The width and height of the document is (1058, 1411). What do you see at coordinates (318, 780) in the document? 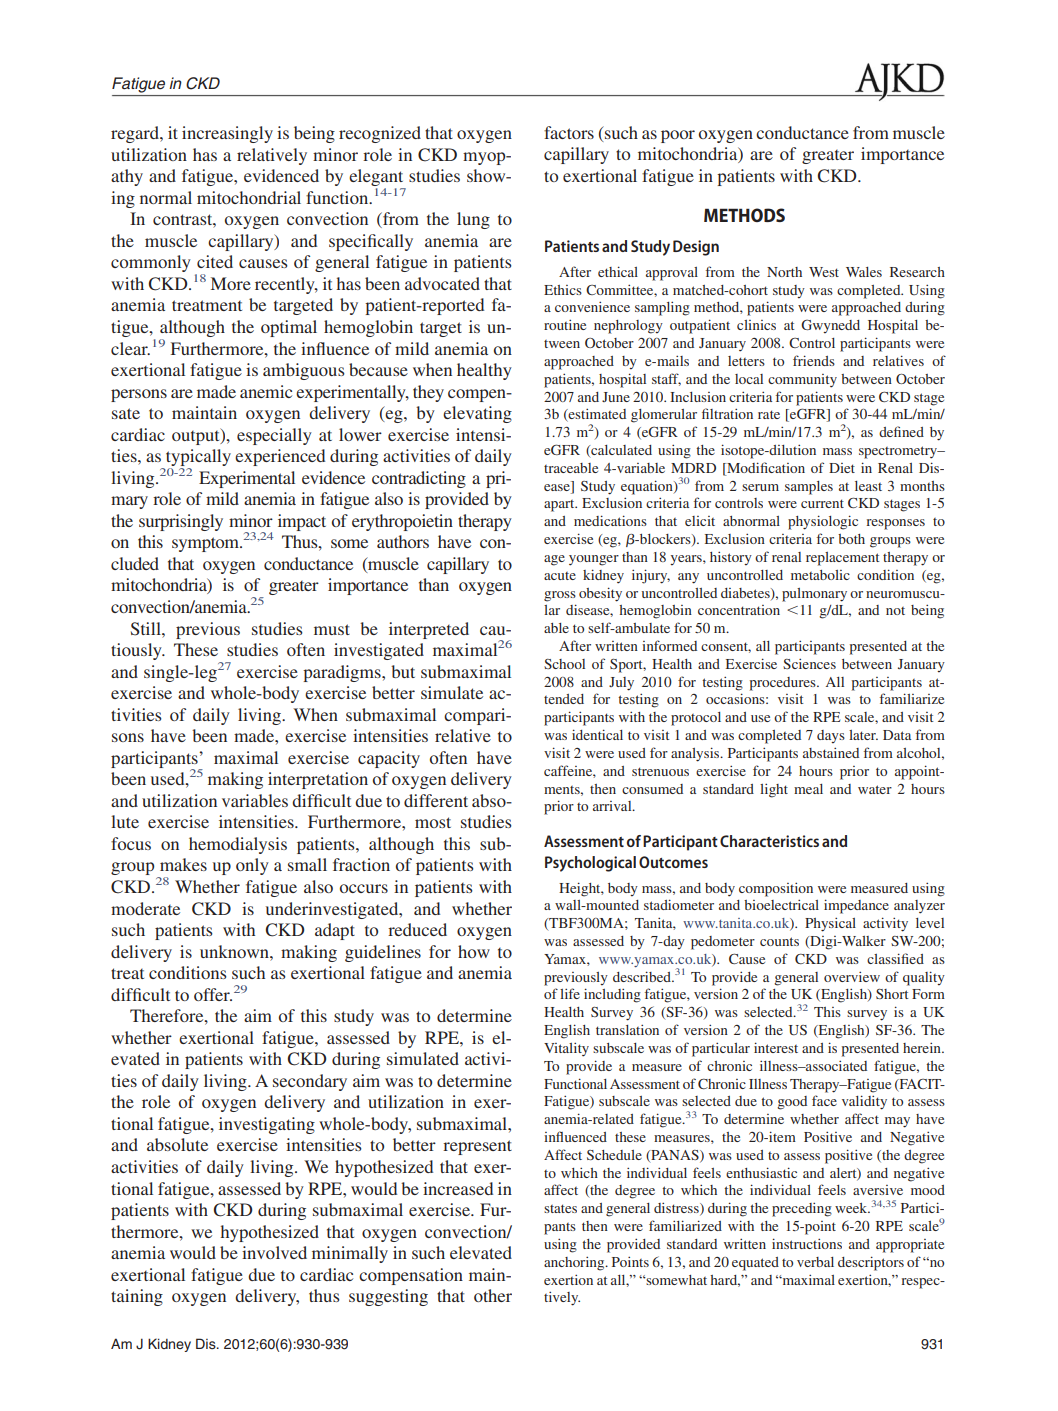
I see `interpretation` at bounding box center [318, 780].
